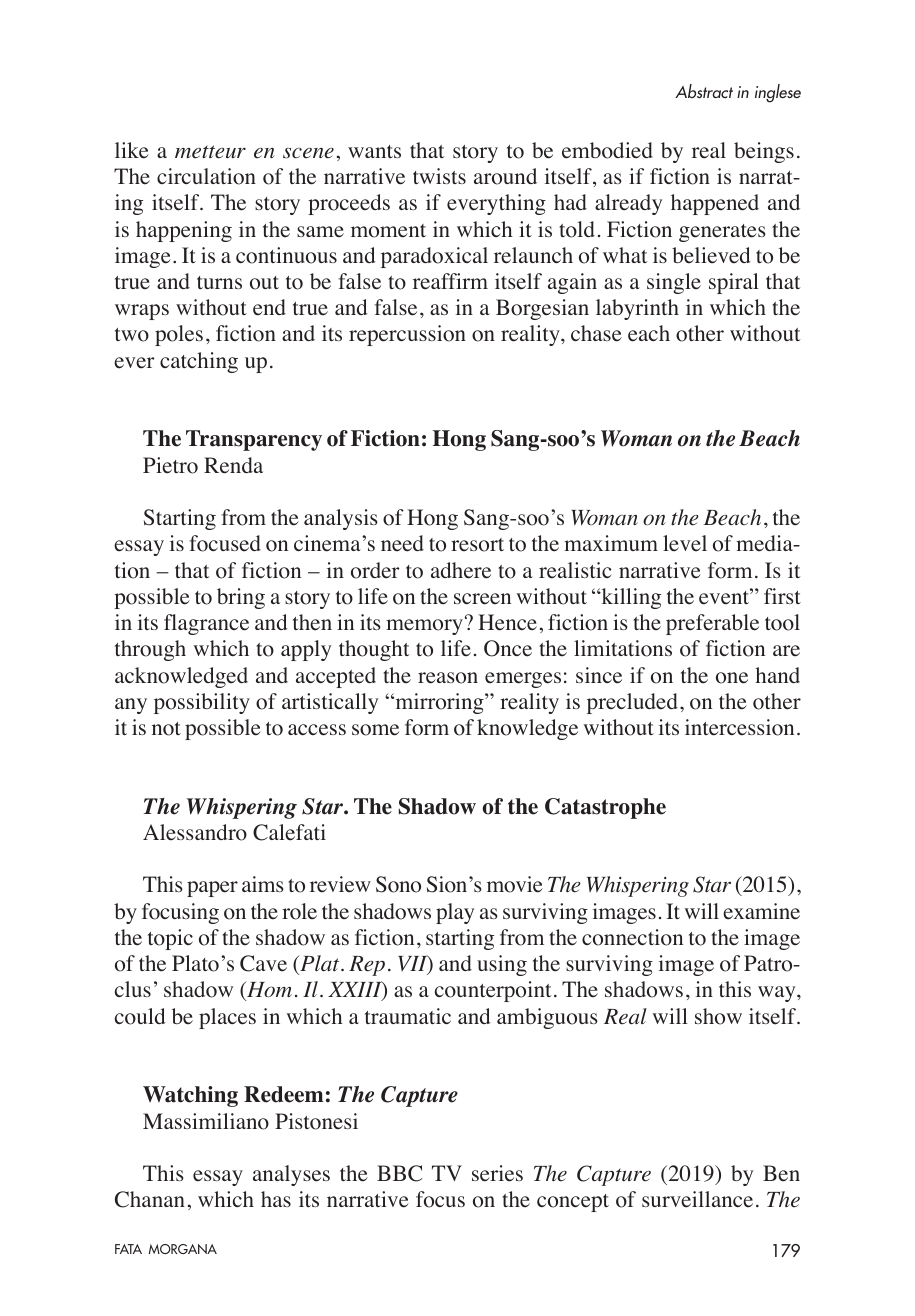  What do you see at coordinates (712, 624) in the screenshot?
I see `preferable` at bounding box center [712, 624].
